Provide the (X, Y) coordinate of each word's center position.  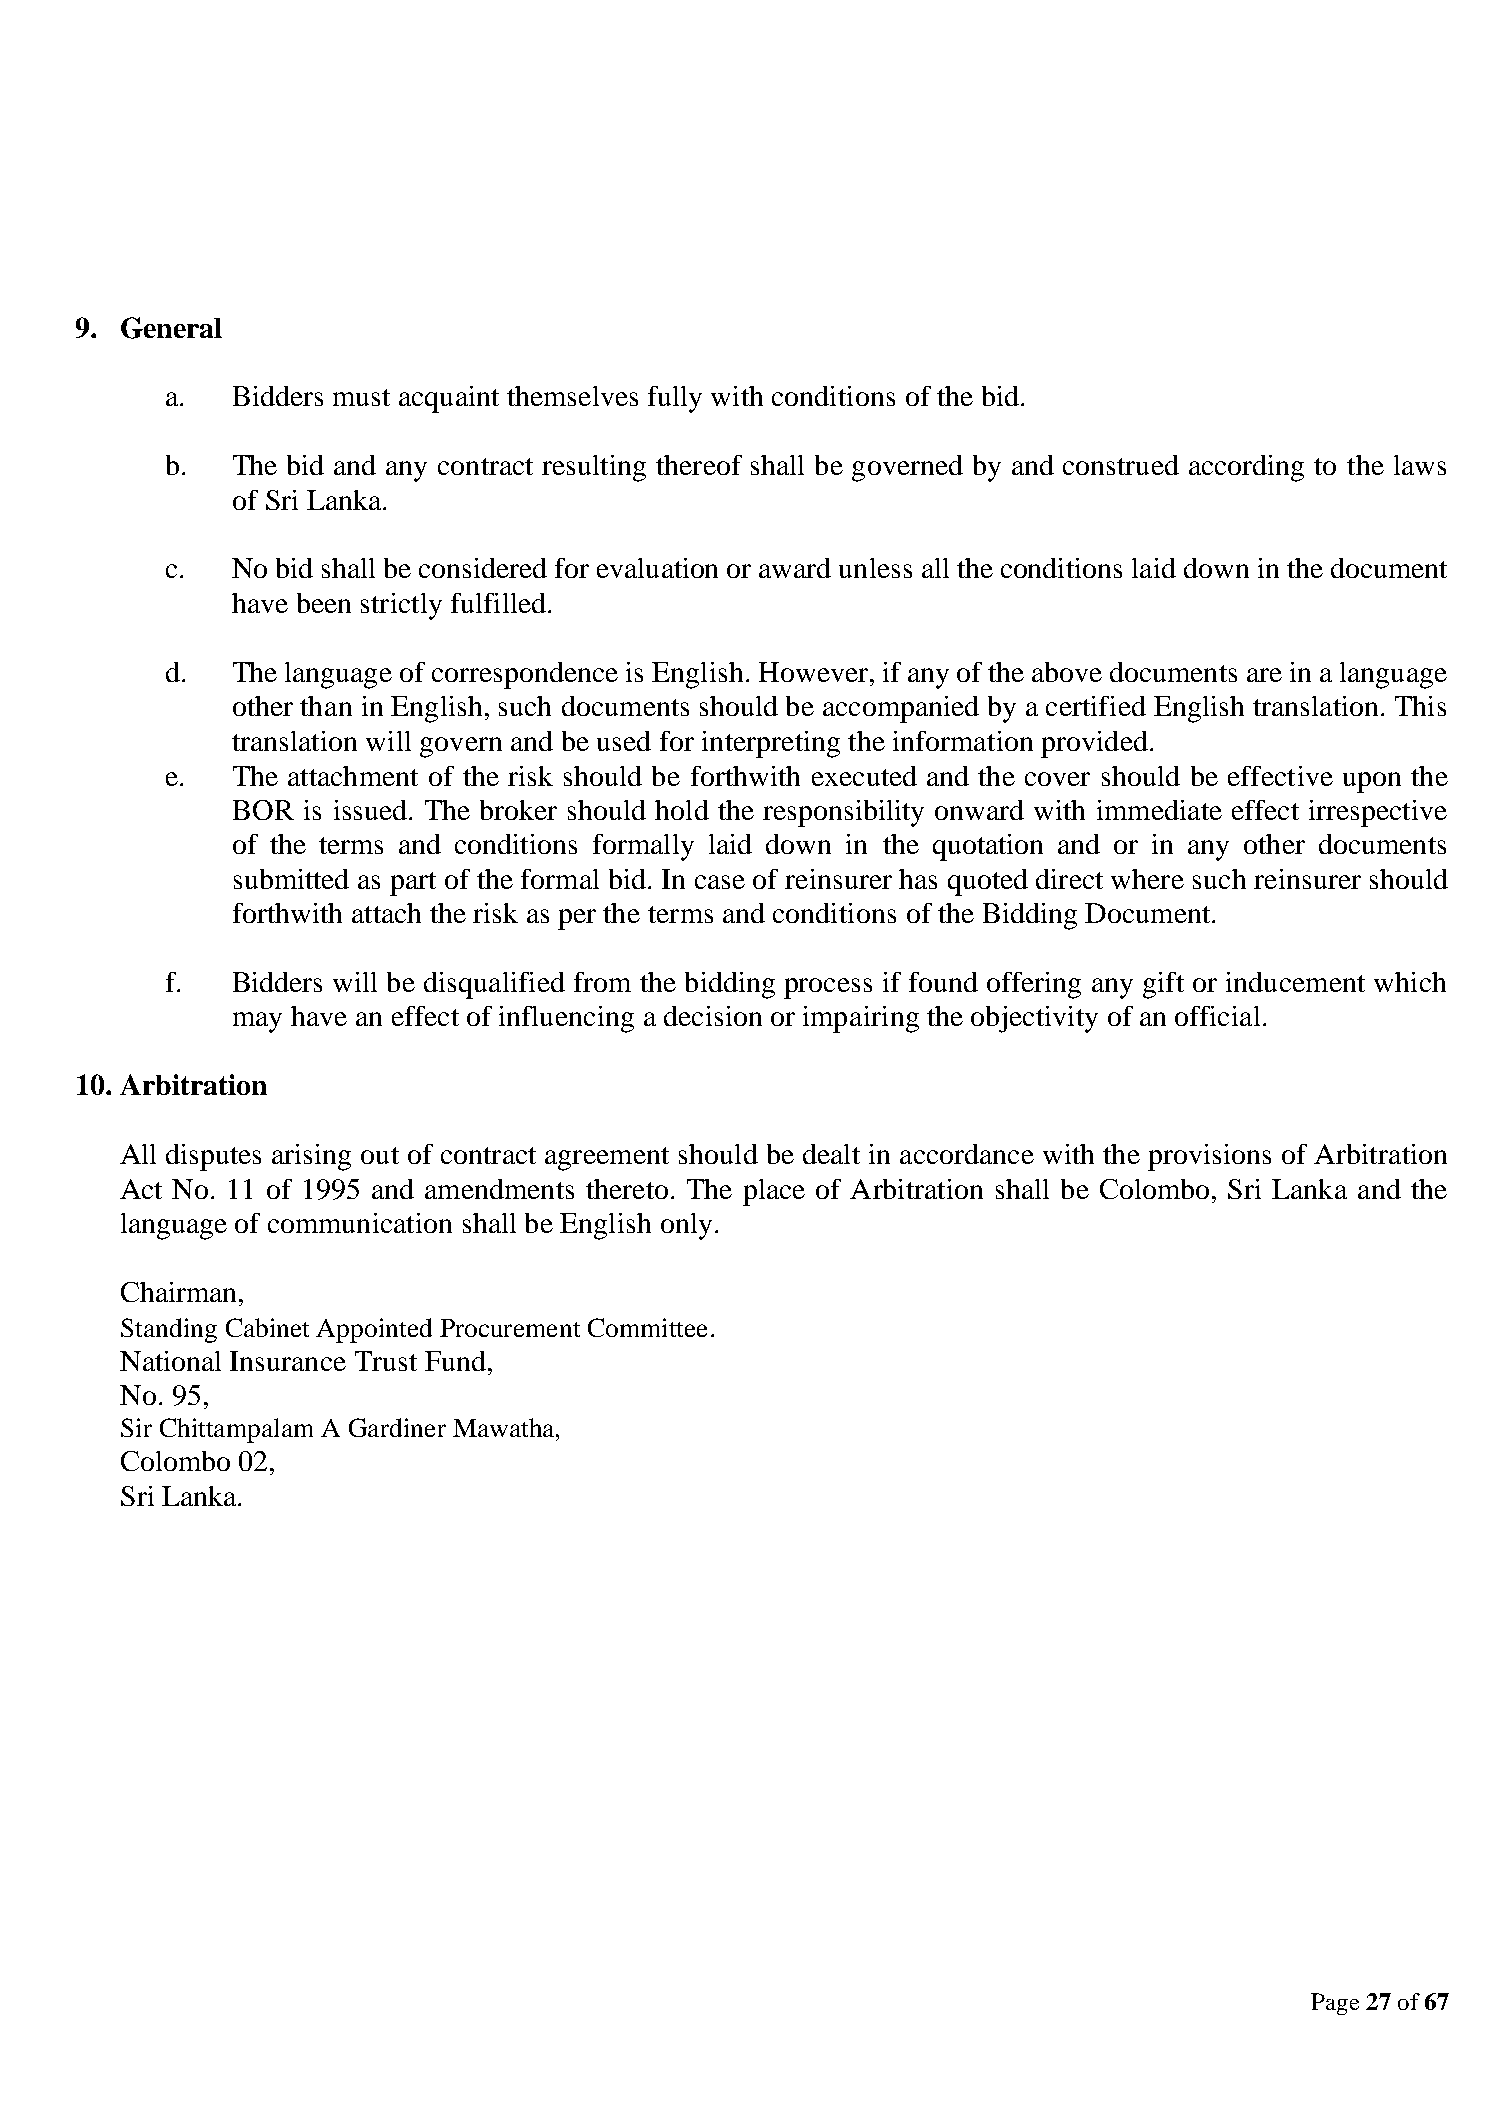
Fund (455, 1361)
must (361, 397)
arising (311, 1157)
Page (1335, 2004)
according (1246, 468)
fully (675, 399)
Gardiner (397, 1427)
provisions (1209, 1157)
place (774, 1192)
